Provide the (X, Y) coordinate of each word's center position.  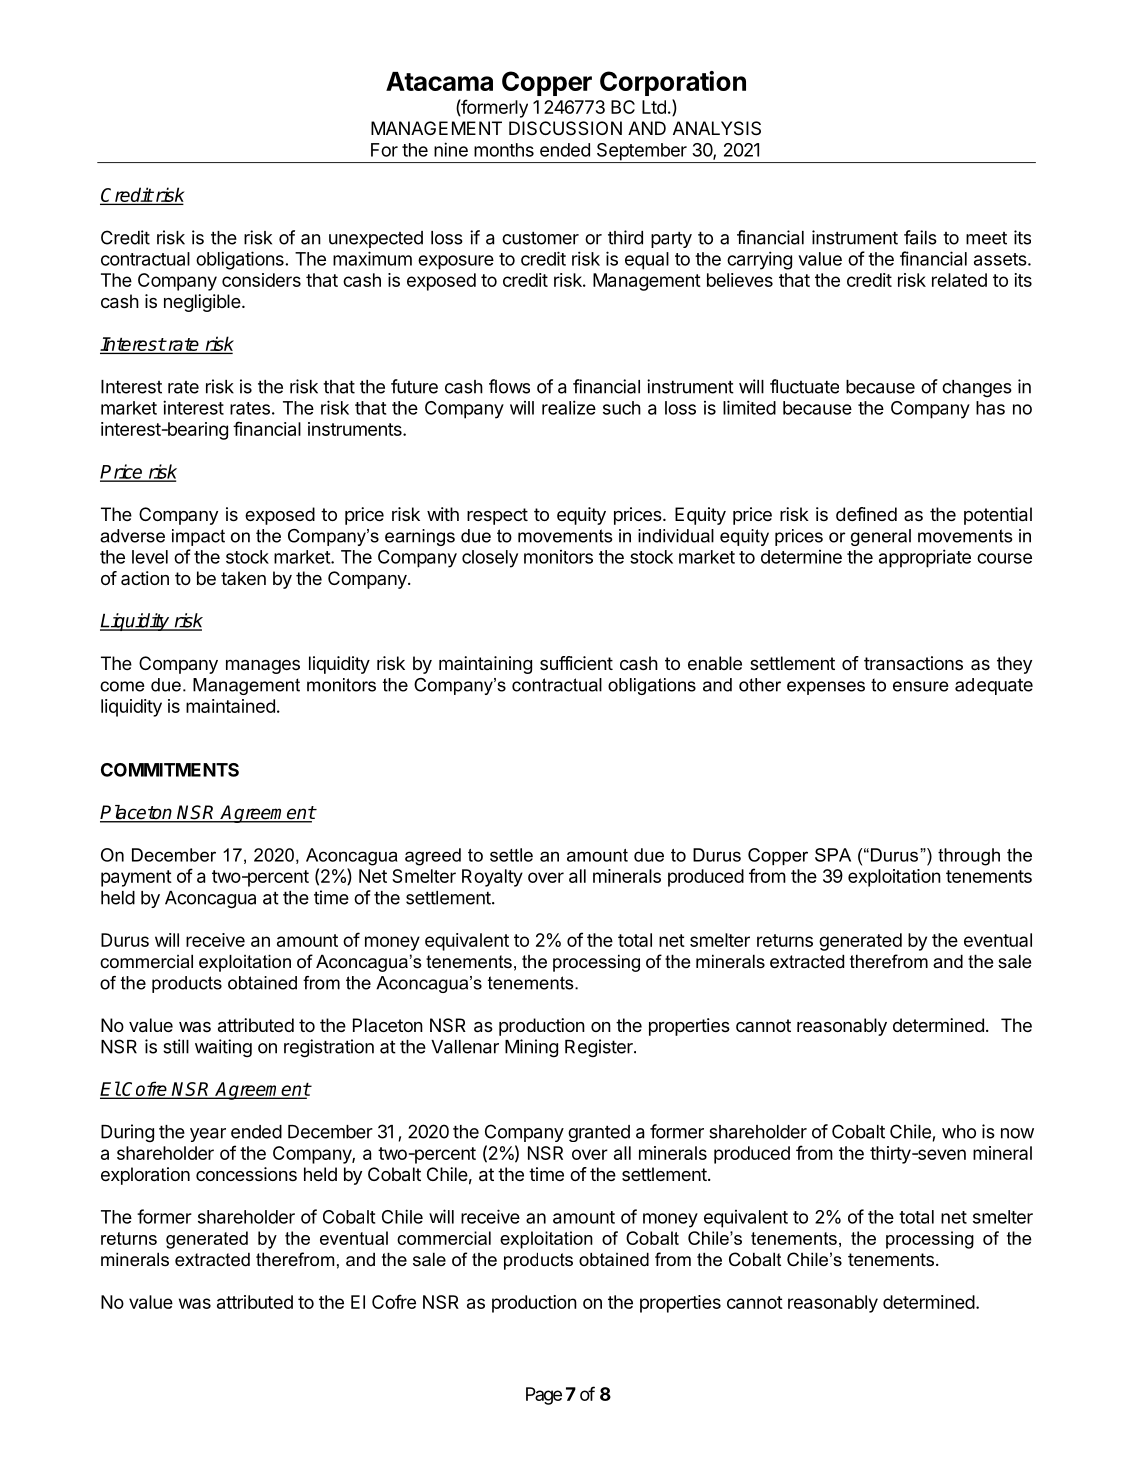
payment (136, 878)
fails (920, 237)
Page (544, 1396)
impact (198, 537)
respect (497, 516)
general (881, 537)
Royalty (492, 878)
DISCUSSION (565, 128)
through (969, 857)
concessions (246, 1174)
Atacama (439, 81)
